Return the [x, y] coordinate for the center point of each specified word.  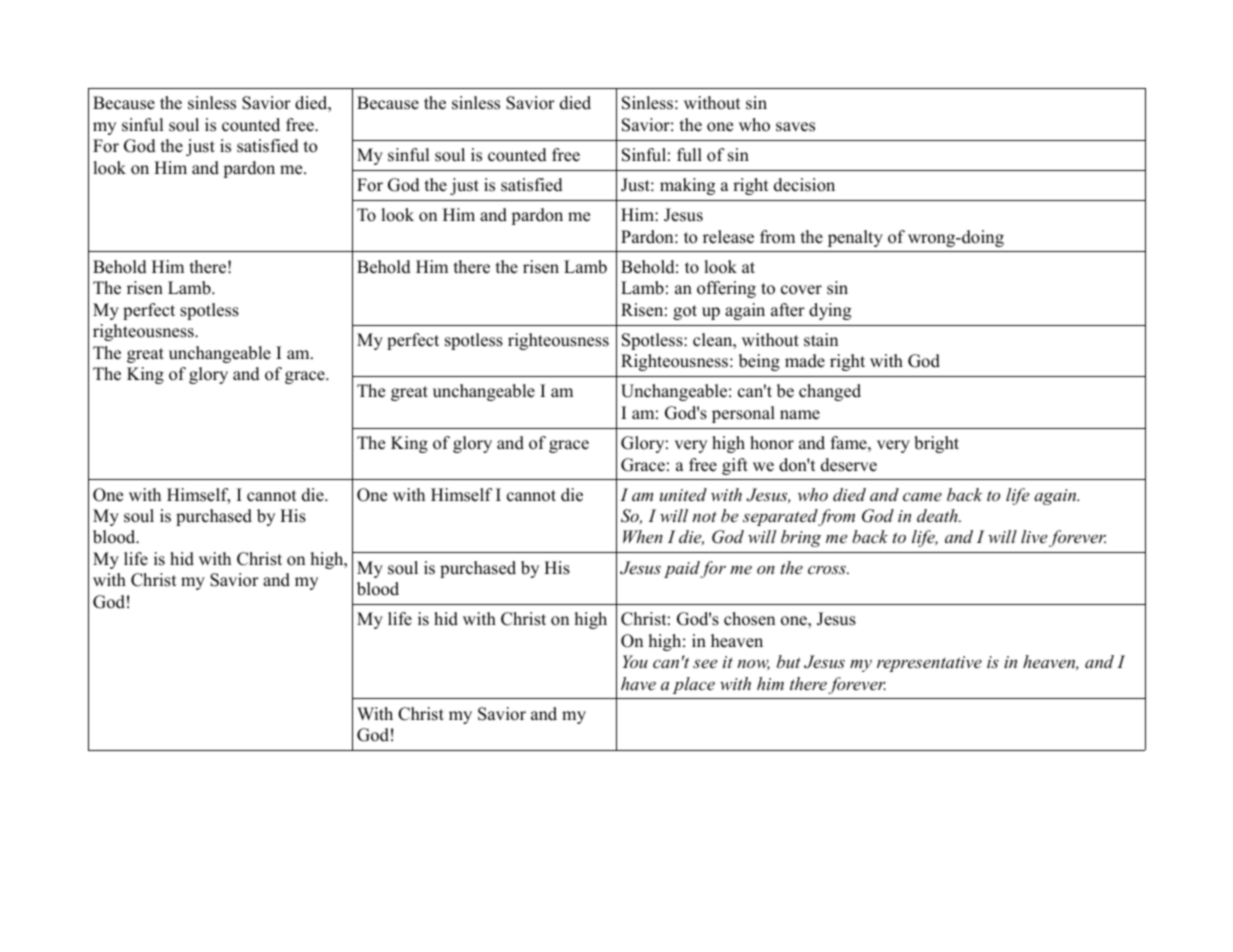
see [705, 663]
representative [929, 664]
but [789, 661]
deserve [849, 465]
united [683, 494]
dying [830, 311]
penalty [855, 238]
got [685, 312]
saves [795, 127]
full [689, 155]
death [938, 515]
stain [821, 340]
